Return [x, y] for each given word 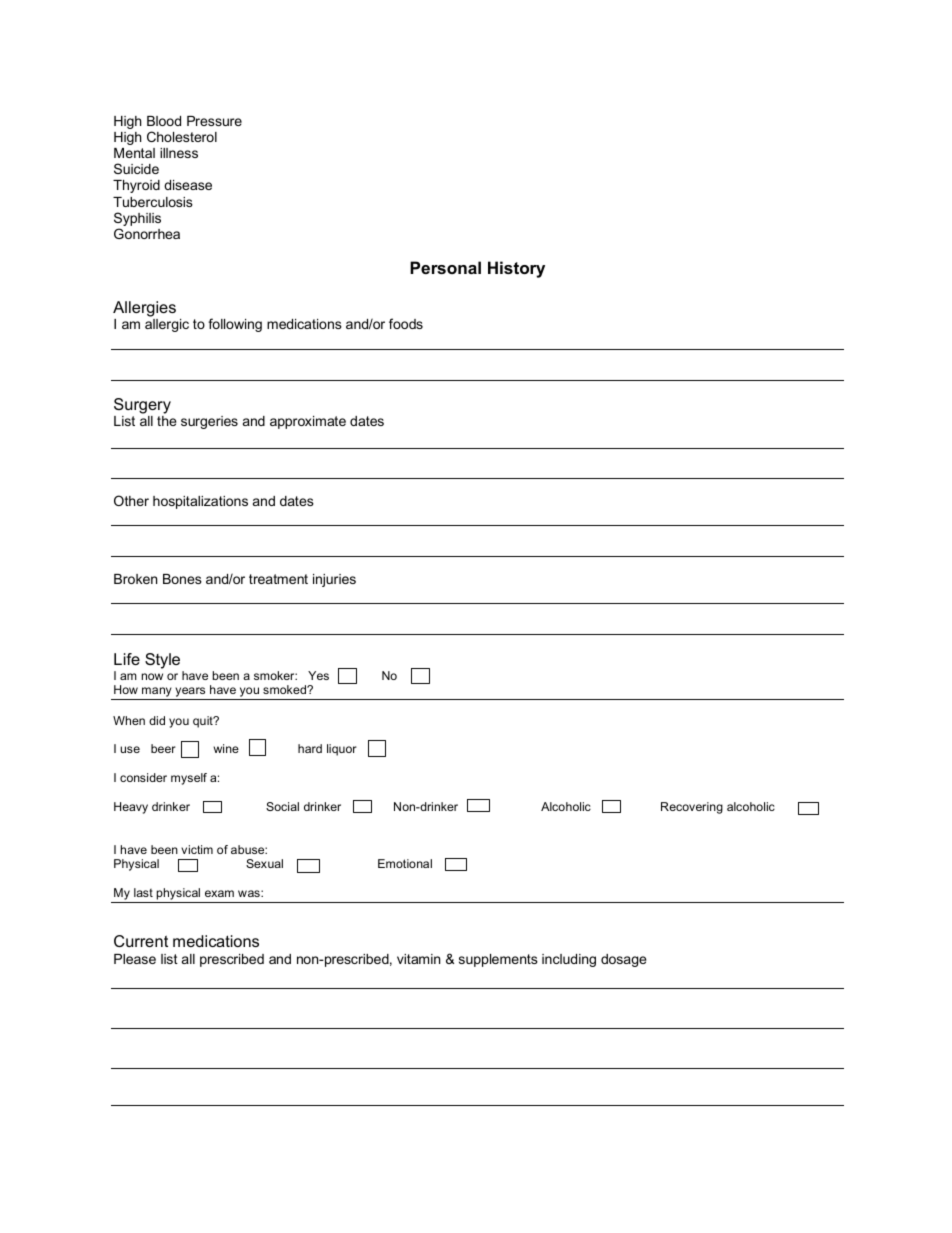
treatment [278, 579]
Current [141, 941]
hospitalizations [200, 502]
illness [179, 153]
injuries [334, 580]
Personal [445, 267]
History [516, 269]
